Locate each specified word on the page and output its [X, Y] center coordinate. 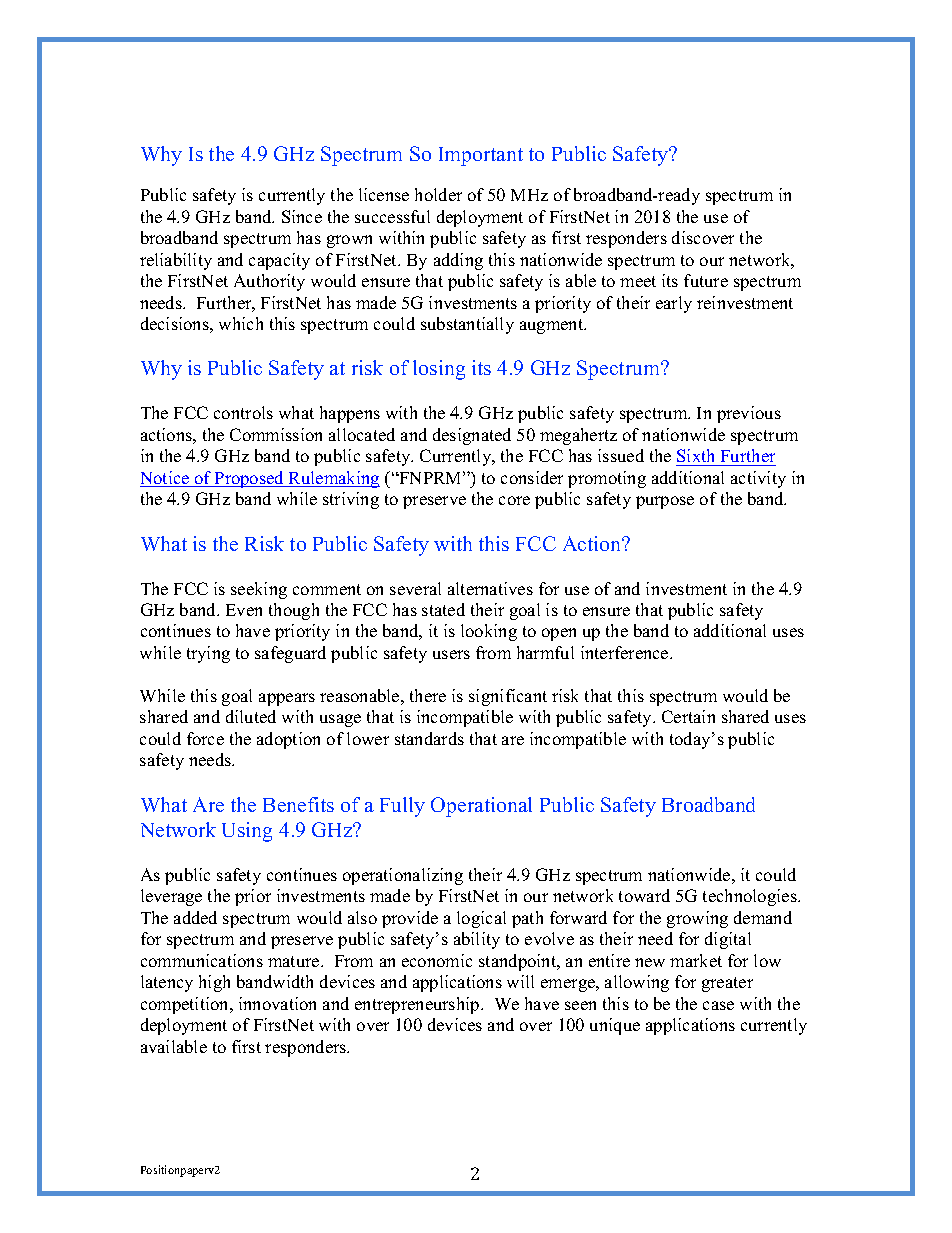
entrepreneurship [418, 1005]
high [214, 983]
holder [438, 194]
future [706, 280]
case [718, 1005]
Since [302, 216]
